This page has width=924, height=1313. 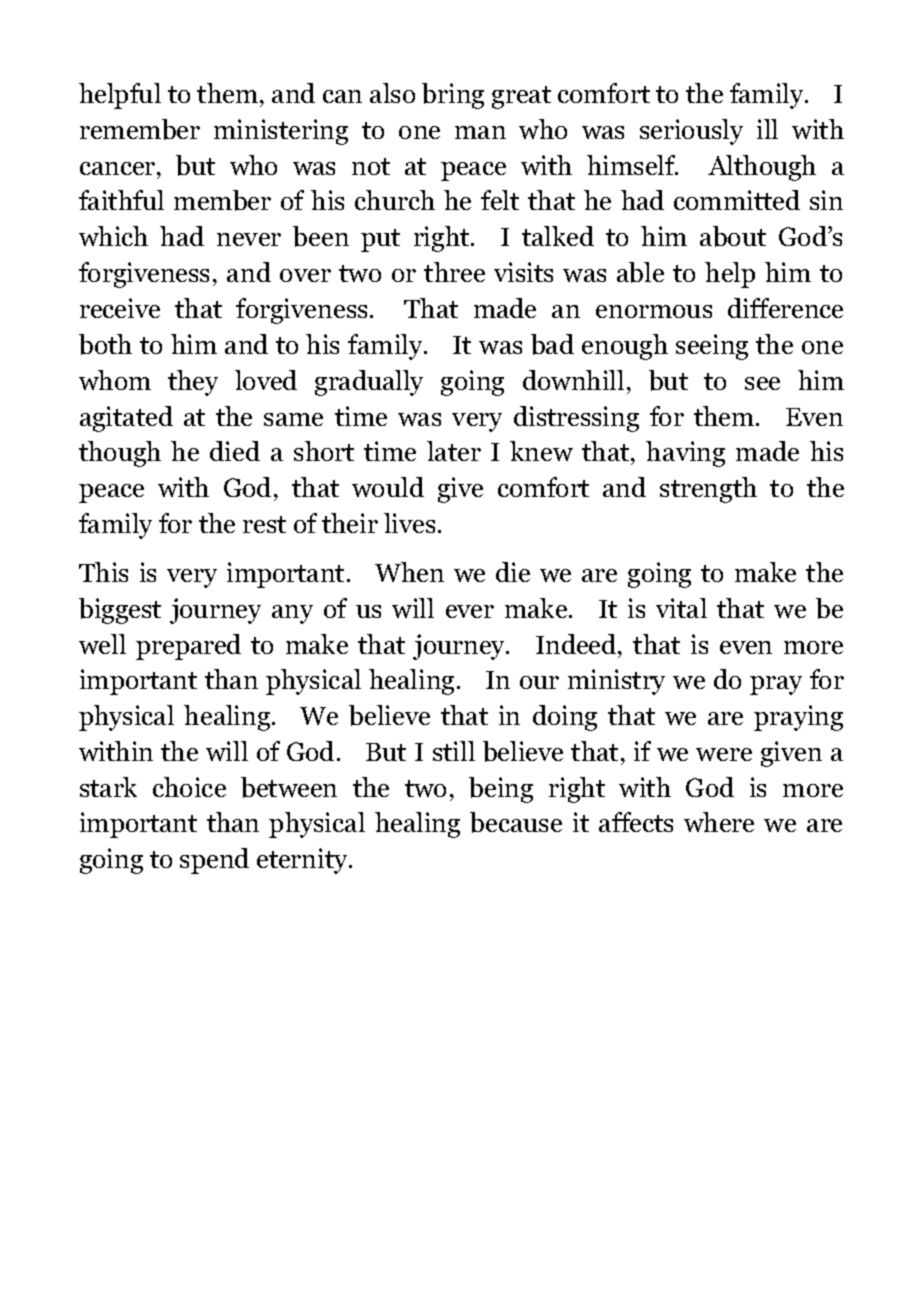 I want to click on died, so click(x=235, y=451).
